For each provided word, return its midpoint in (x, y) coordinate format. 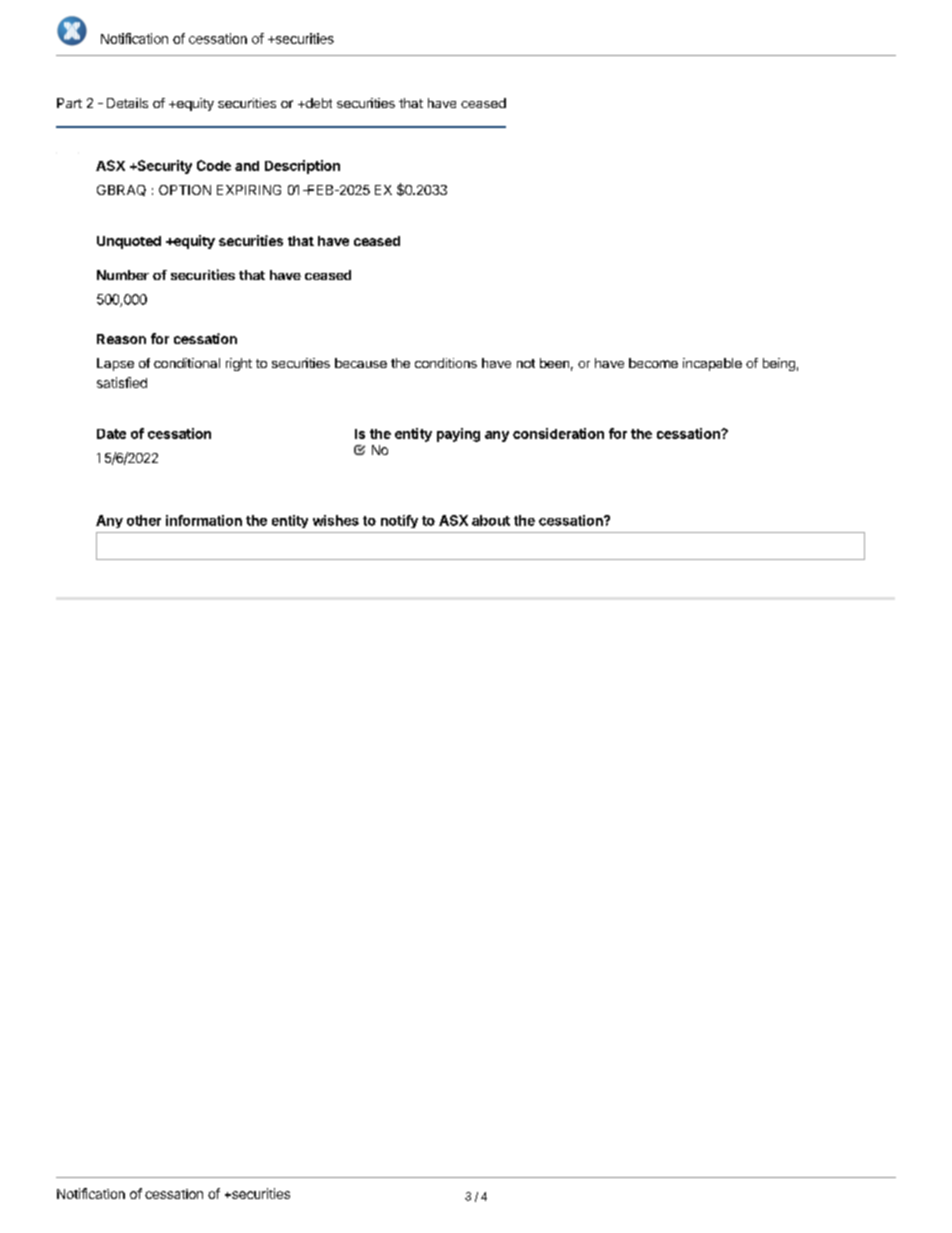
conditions (446, 363)
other (144, 520)
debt (317, 103)
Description (302, 167)
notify (399, 521)
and (247, 166)
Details (127, 103)
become (653, 363)
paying (458, 435)
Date (111, 434)
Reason (121, 339)
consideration (558, 433)
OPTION (185, 190)
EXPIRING (249, 190)
